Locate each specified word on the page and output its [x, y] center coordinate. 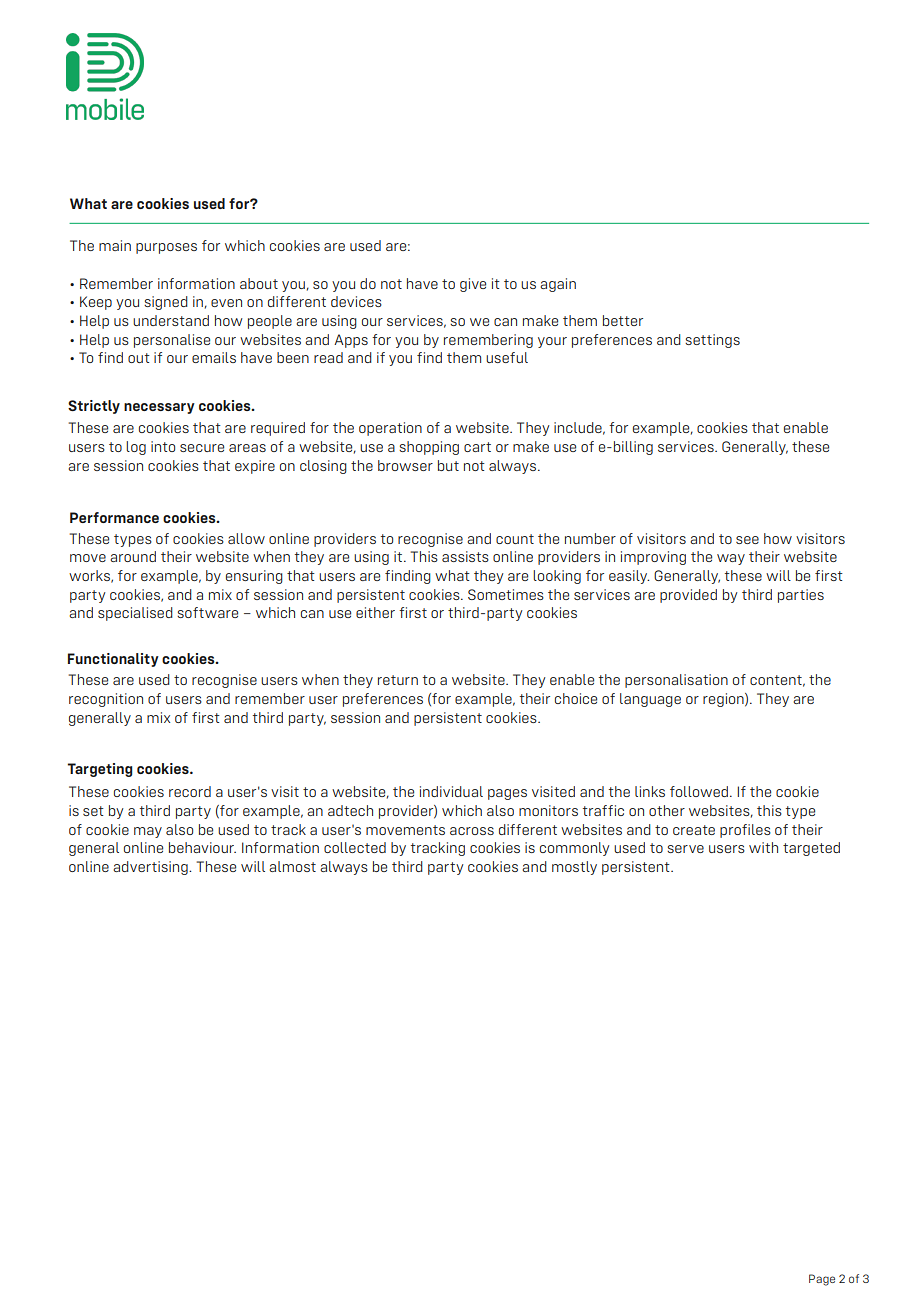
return [398, 680]
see [747, 540]
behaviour [202, 847]
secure [202, 448]
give [473, 285]
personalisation [676, 681]
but [448, 465]
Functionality [113, 660]
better [623, 320]
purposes [166, 248]
